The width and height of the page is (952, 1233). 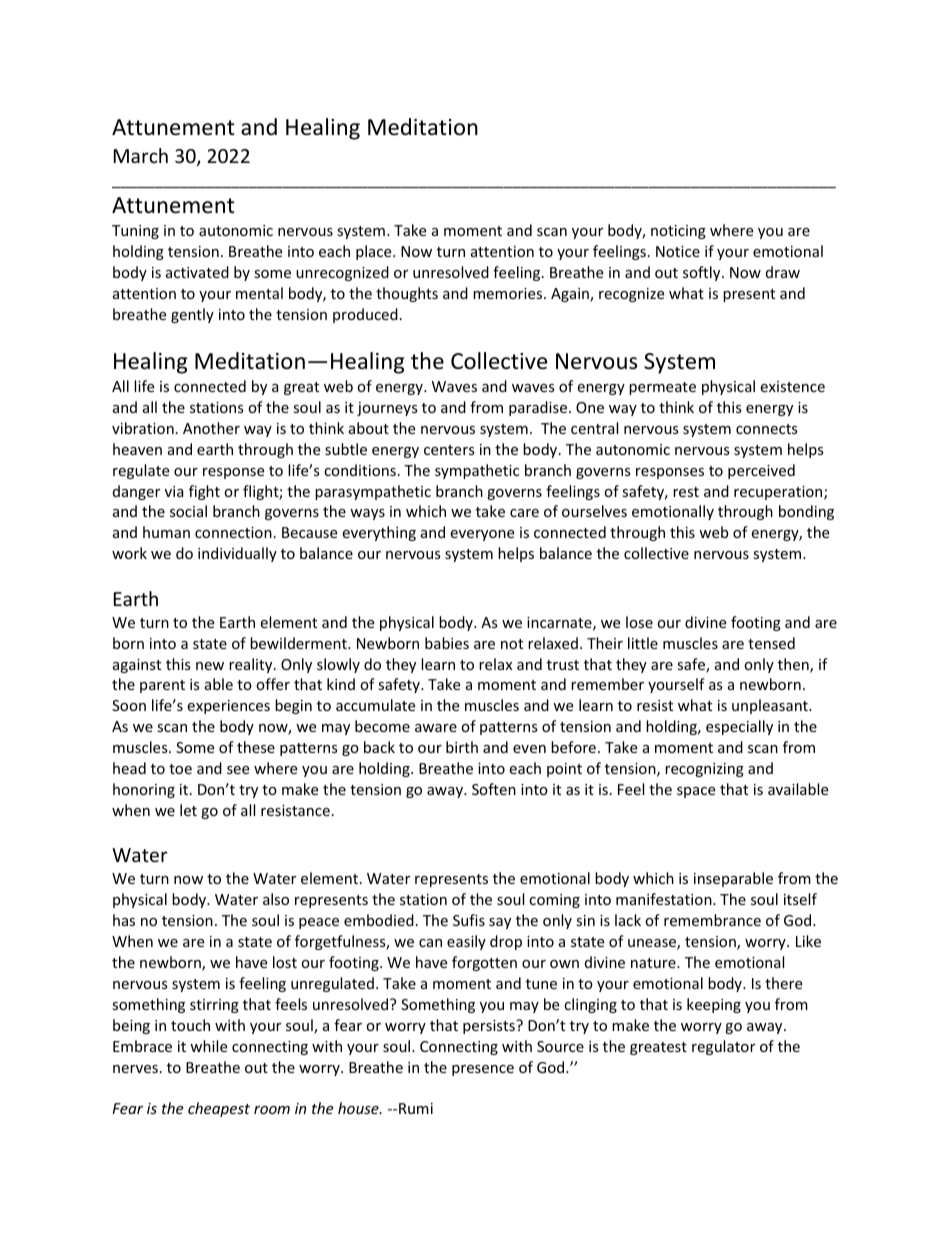 What do you see at coordinates (483, 1070) in the page?
I see `presence` at bounding box center [483, 1070].
